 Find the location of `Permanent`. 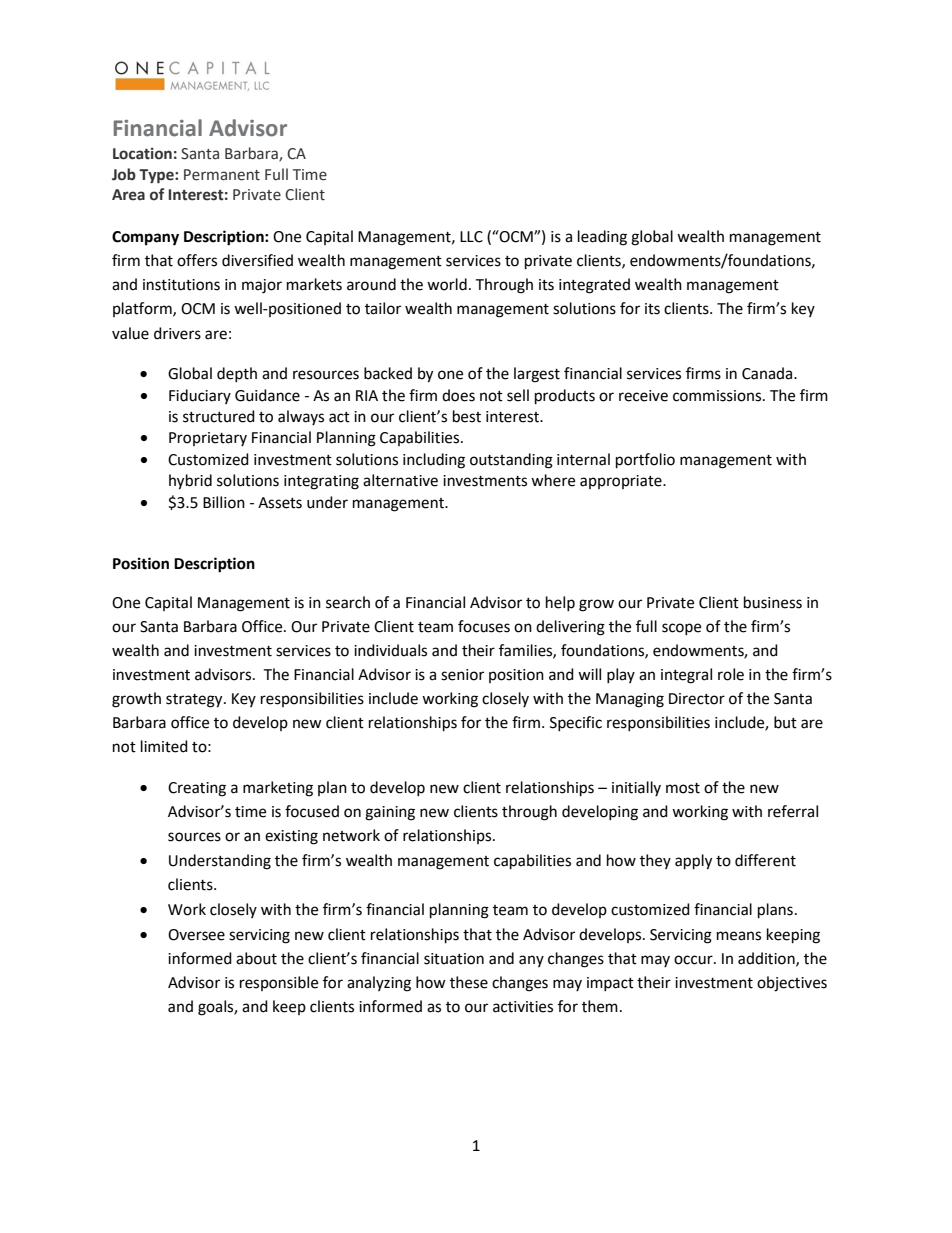

Permanent is located at coordinates (222, 175).
